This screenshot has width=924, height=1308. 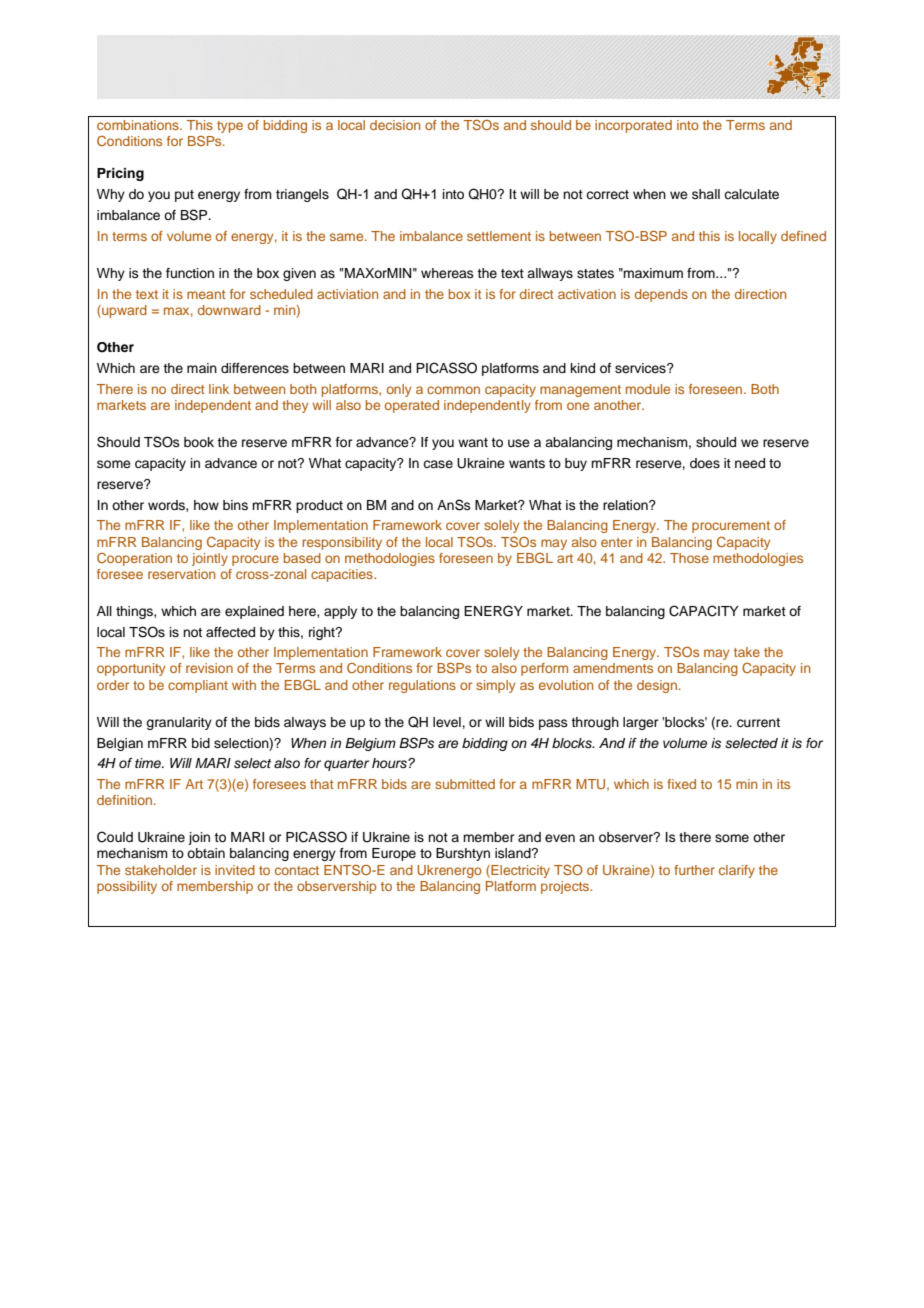 What do you see at coordinates (519, 871) in the screenshot?
I see `Electricity` at bounding box center [519, 871].
